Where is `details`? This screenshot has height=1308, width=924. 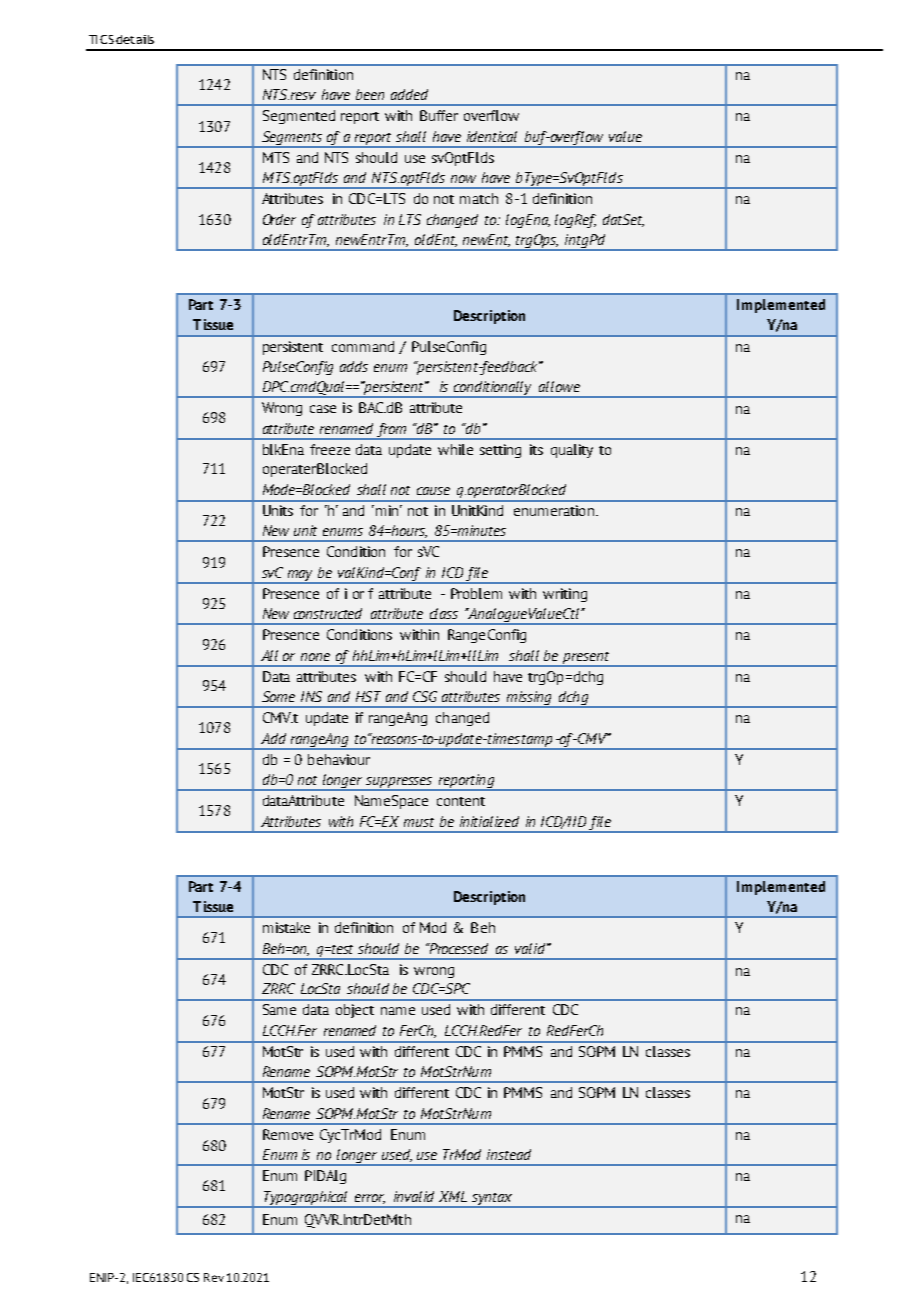 details is located at coordinates (135, 39).
